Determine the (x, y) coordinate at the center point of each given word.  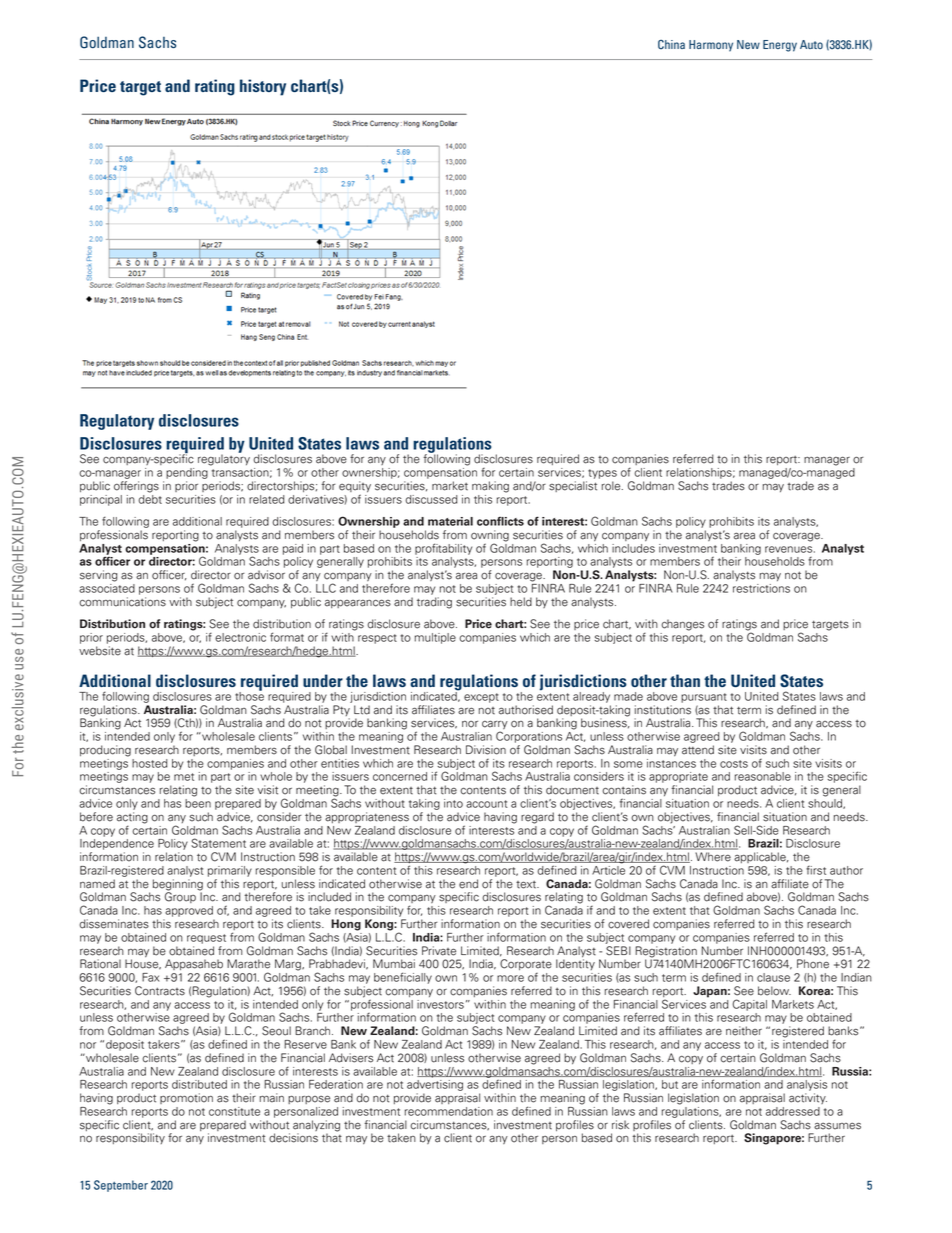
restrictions (761, 587)
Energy (780, 46)
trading (434, 603)
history (263, 87)
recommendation (449, 1111)
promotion (186, 1098)
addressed (793, 1111)
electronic (240, 637)
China (671, 44)
